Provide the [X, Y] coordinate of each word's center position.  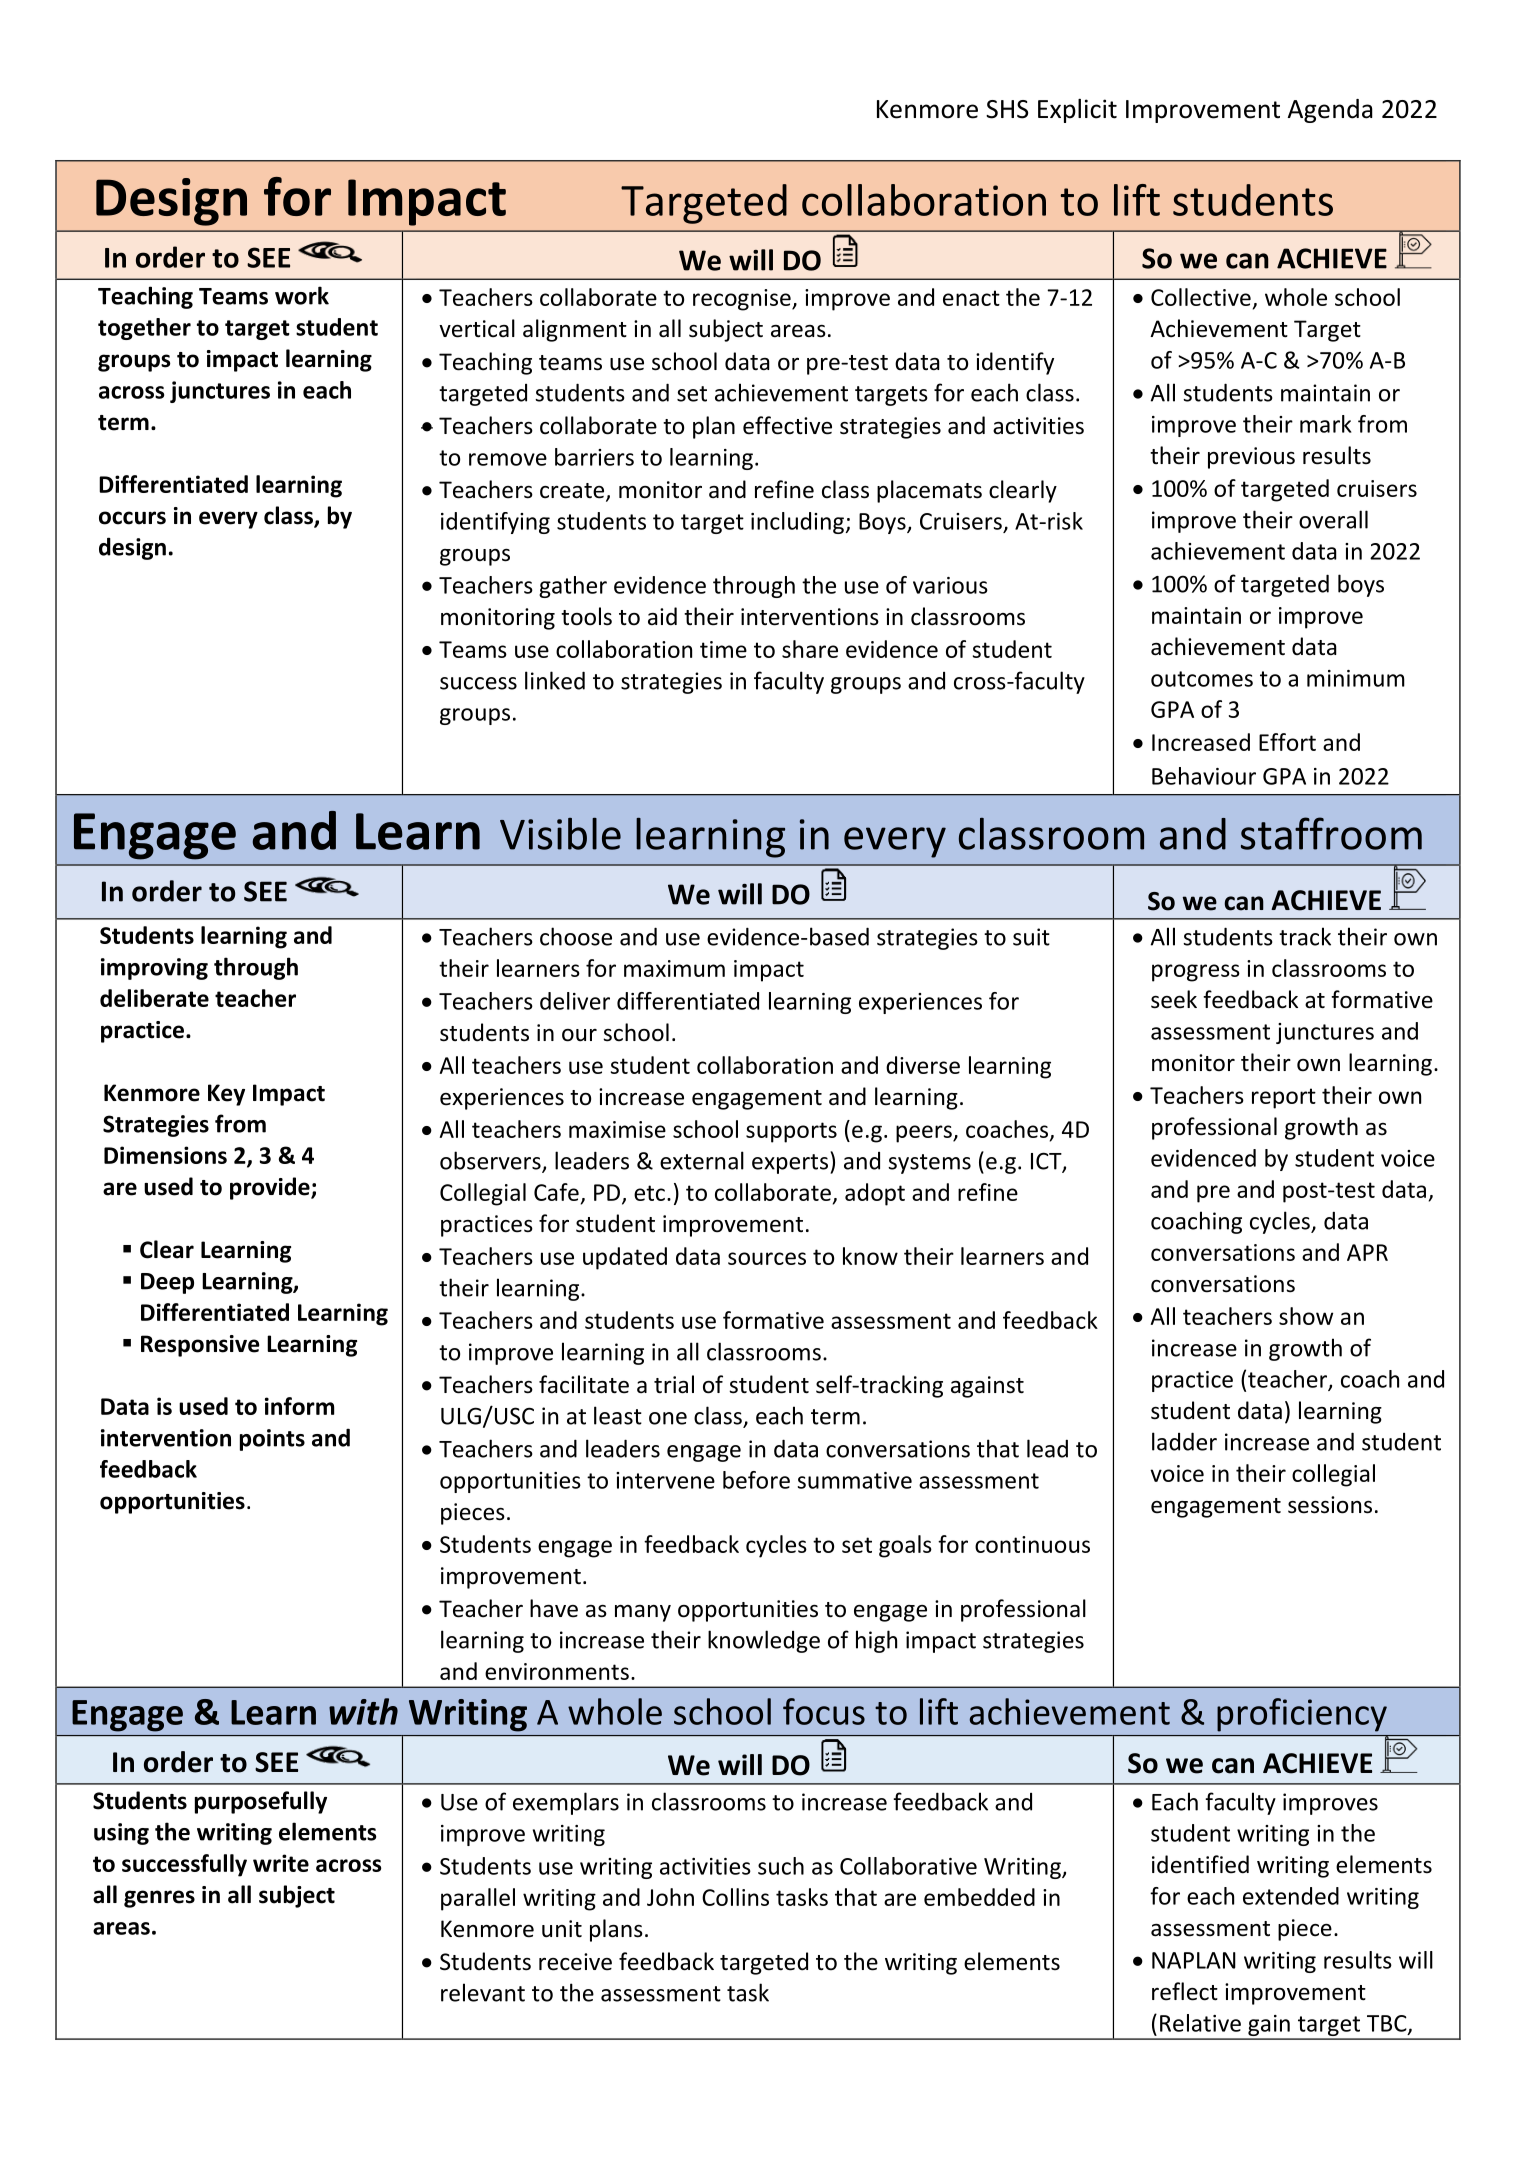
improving [154, 969]
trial [674, 1384]
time [723, 649]
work [302, 295]
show [1306, 1316]
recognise [743, 300]
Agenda [1330, 111]
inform [299, 1406]
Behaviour [1204, 776]
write [281, 1863]
